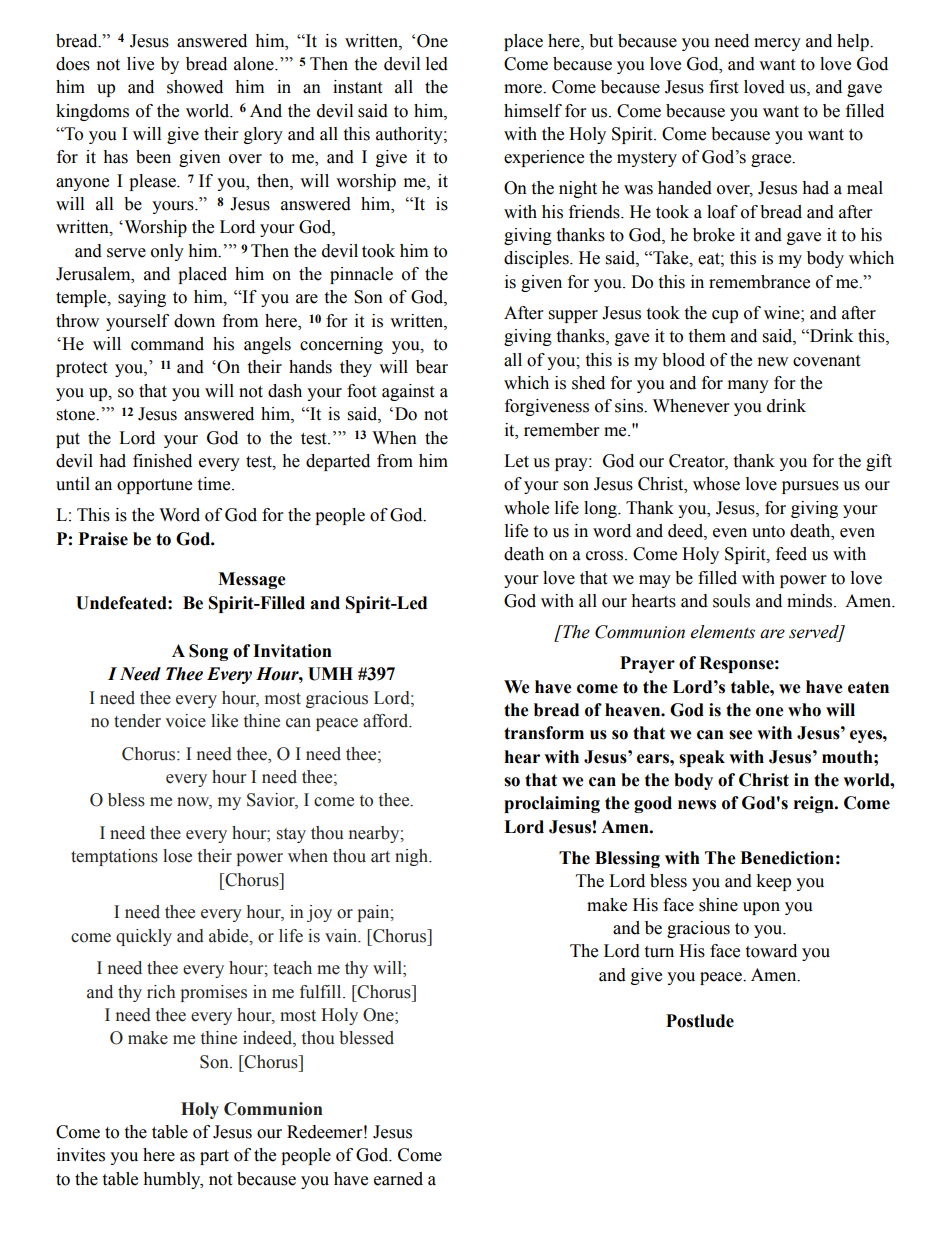 This screenshot has height=1233, width=952. What do you see at coordinates (552, 804) in the screenshot?
I see `proclaiming` at bounding box center [552, 804].
